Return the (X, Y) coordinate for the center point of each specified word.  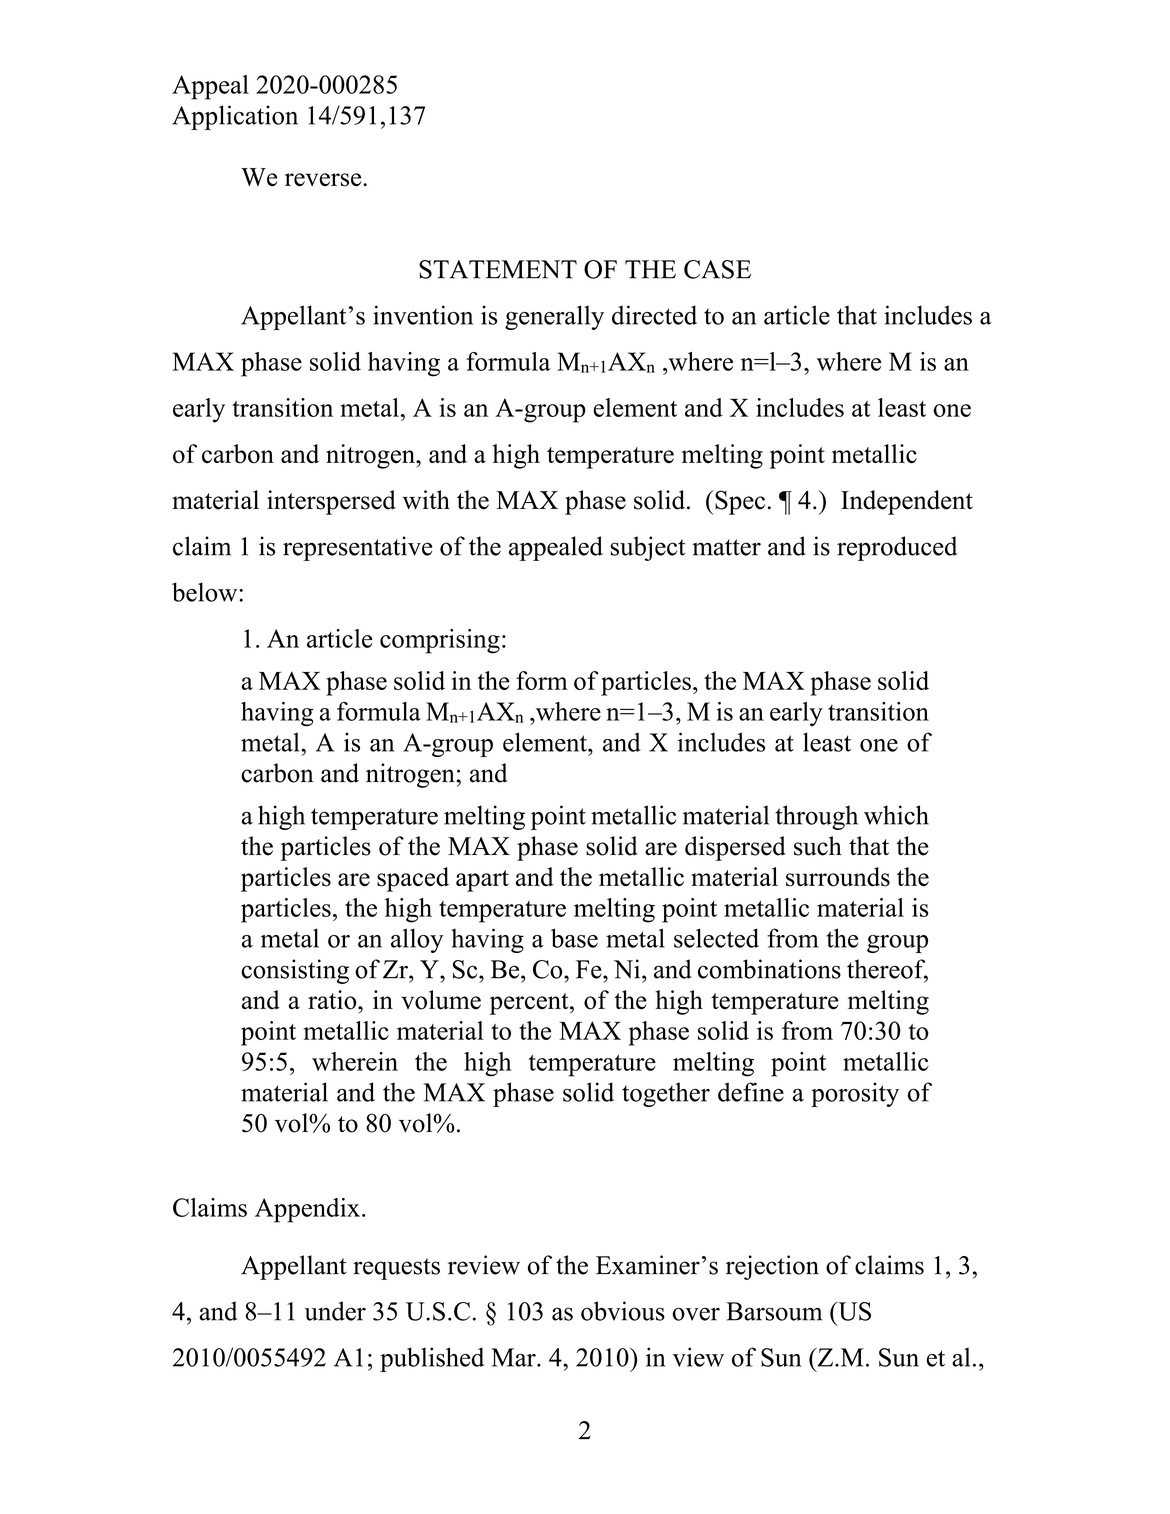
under (335, 1311)
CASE (717, 269)
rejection (772, 1267)
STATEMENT (498, 269)
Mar (514, 1357)
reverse (324, 180)
